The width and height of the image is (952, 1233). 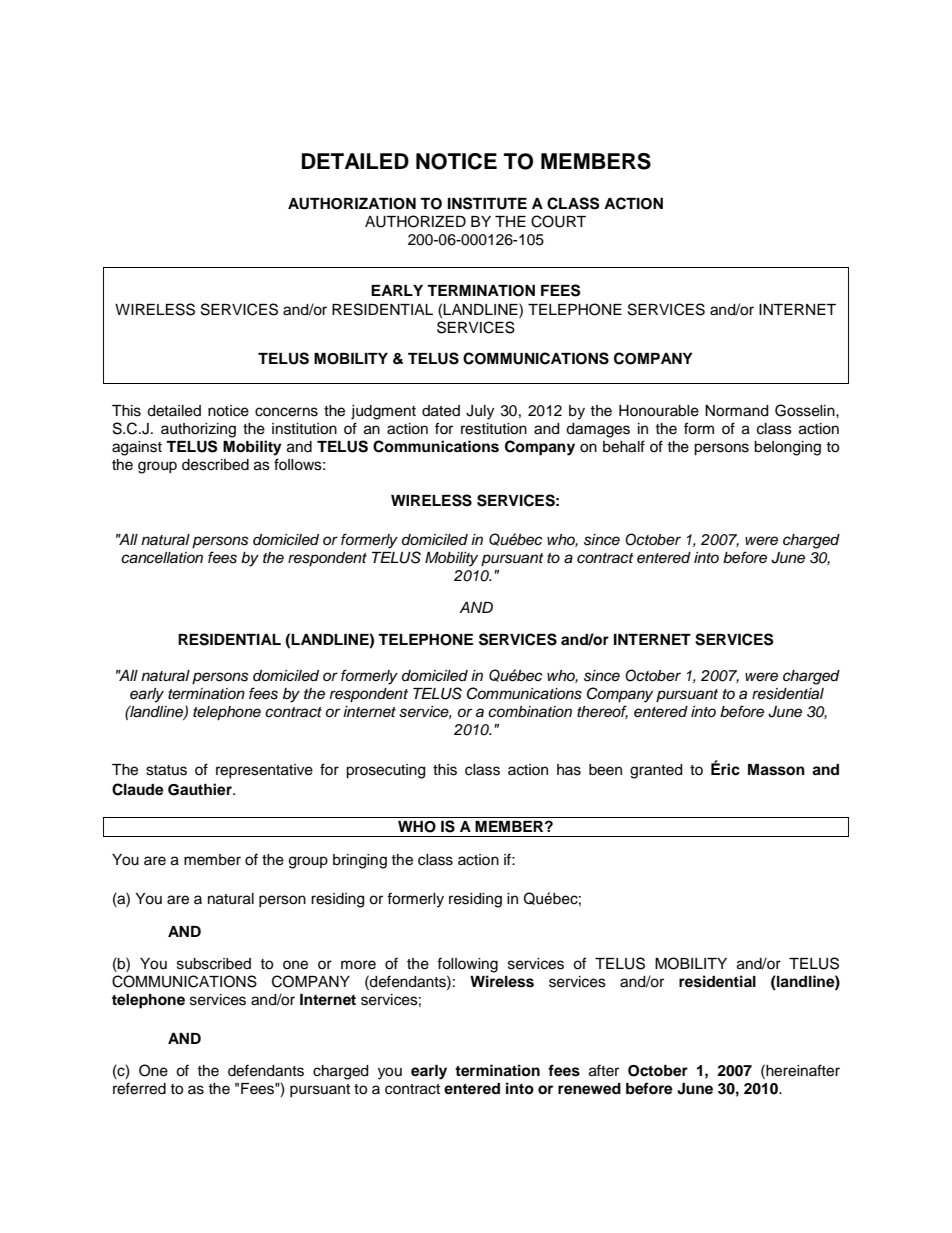 I want to click on bringing, so click(x=360, y=861).
